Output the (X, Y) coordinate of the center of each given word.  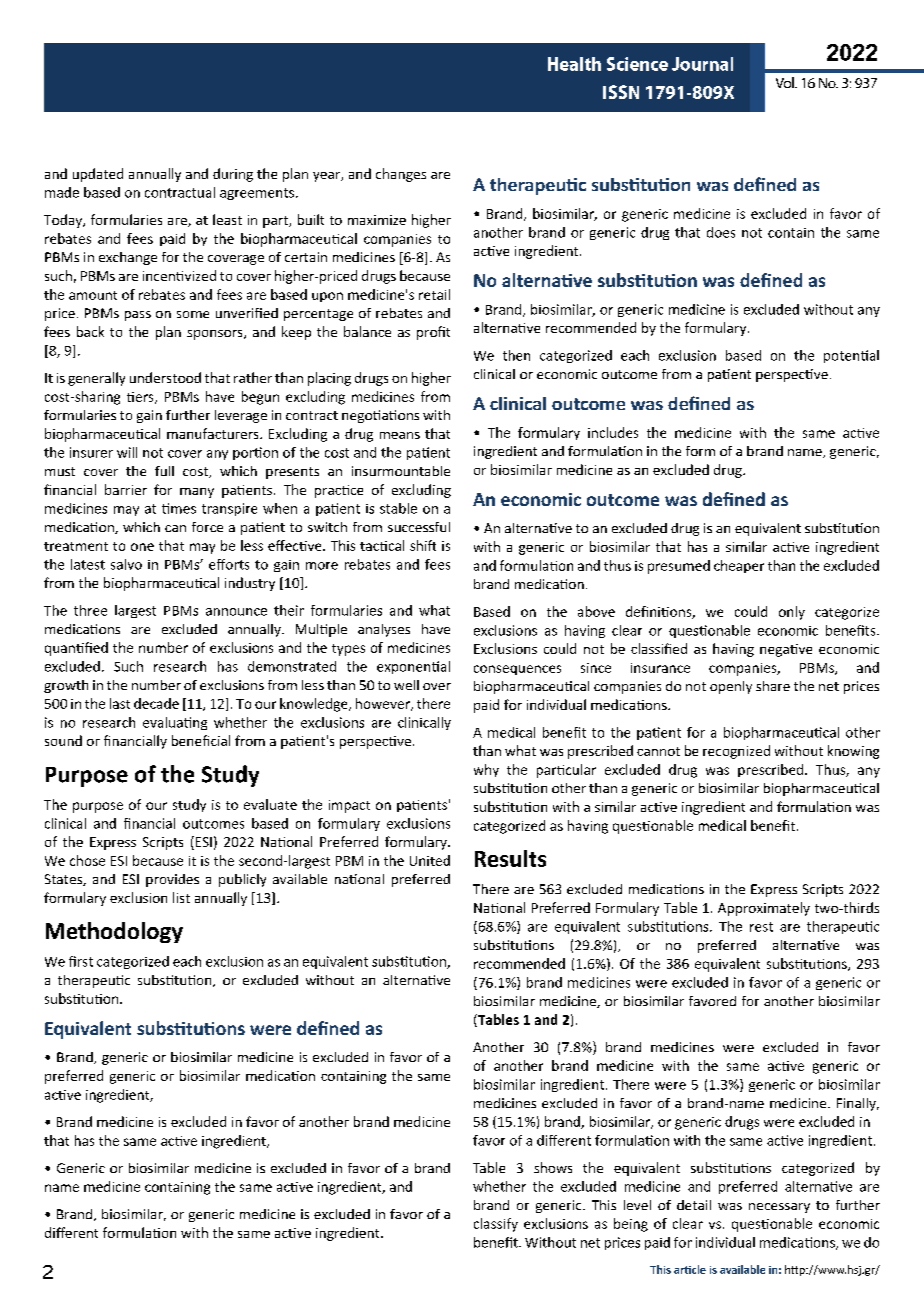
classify (496, 1225)
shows (553, 1167)
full (164, 471)
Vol (786, 82)
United (430, 860)
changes (401, 175)
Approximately (764, 909)
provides (172, 880)
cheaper (739, 566)
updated (98, 175)
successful (419, 527)
